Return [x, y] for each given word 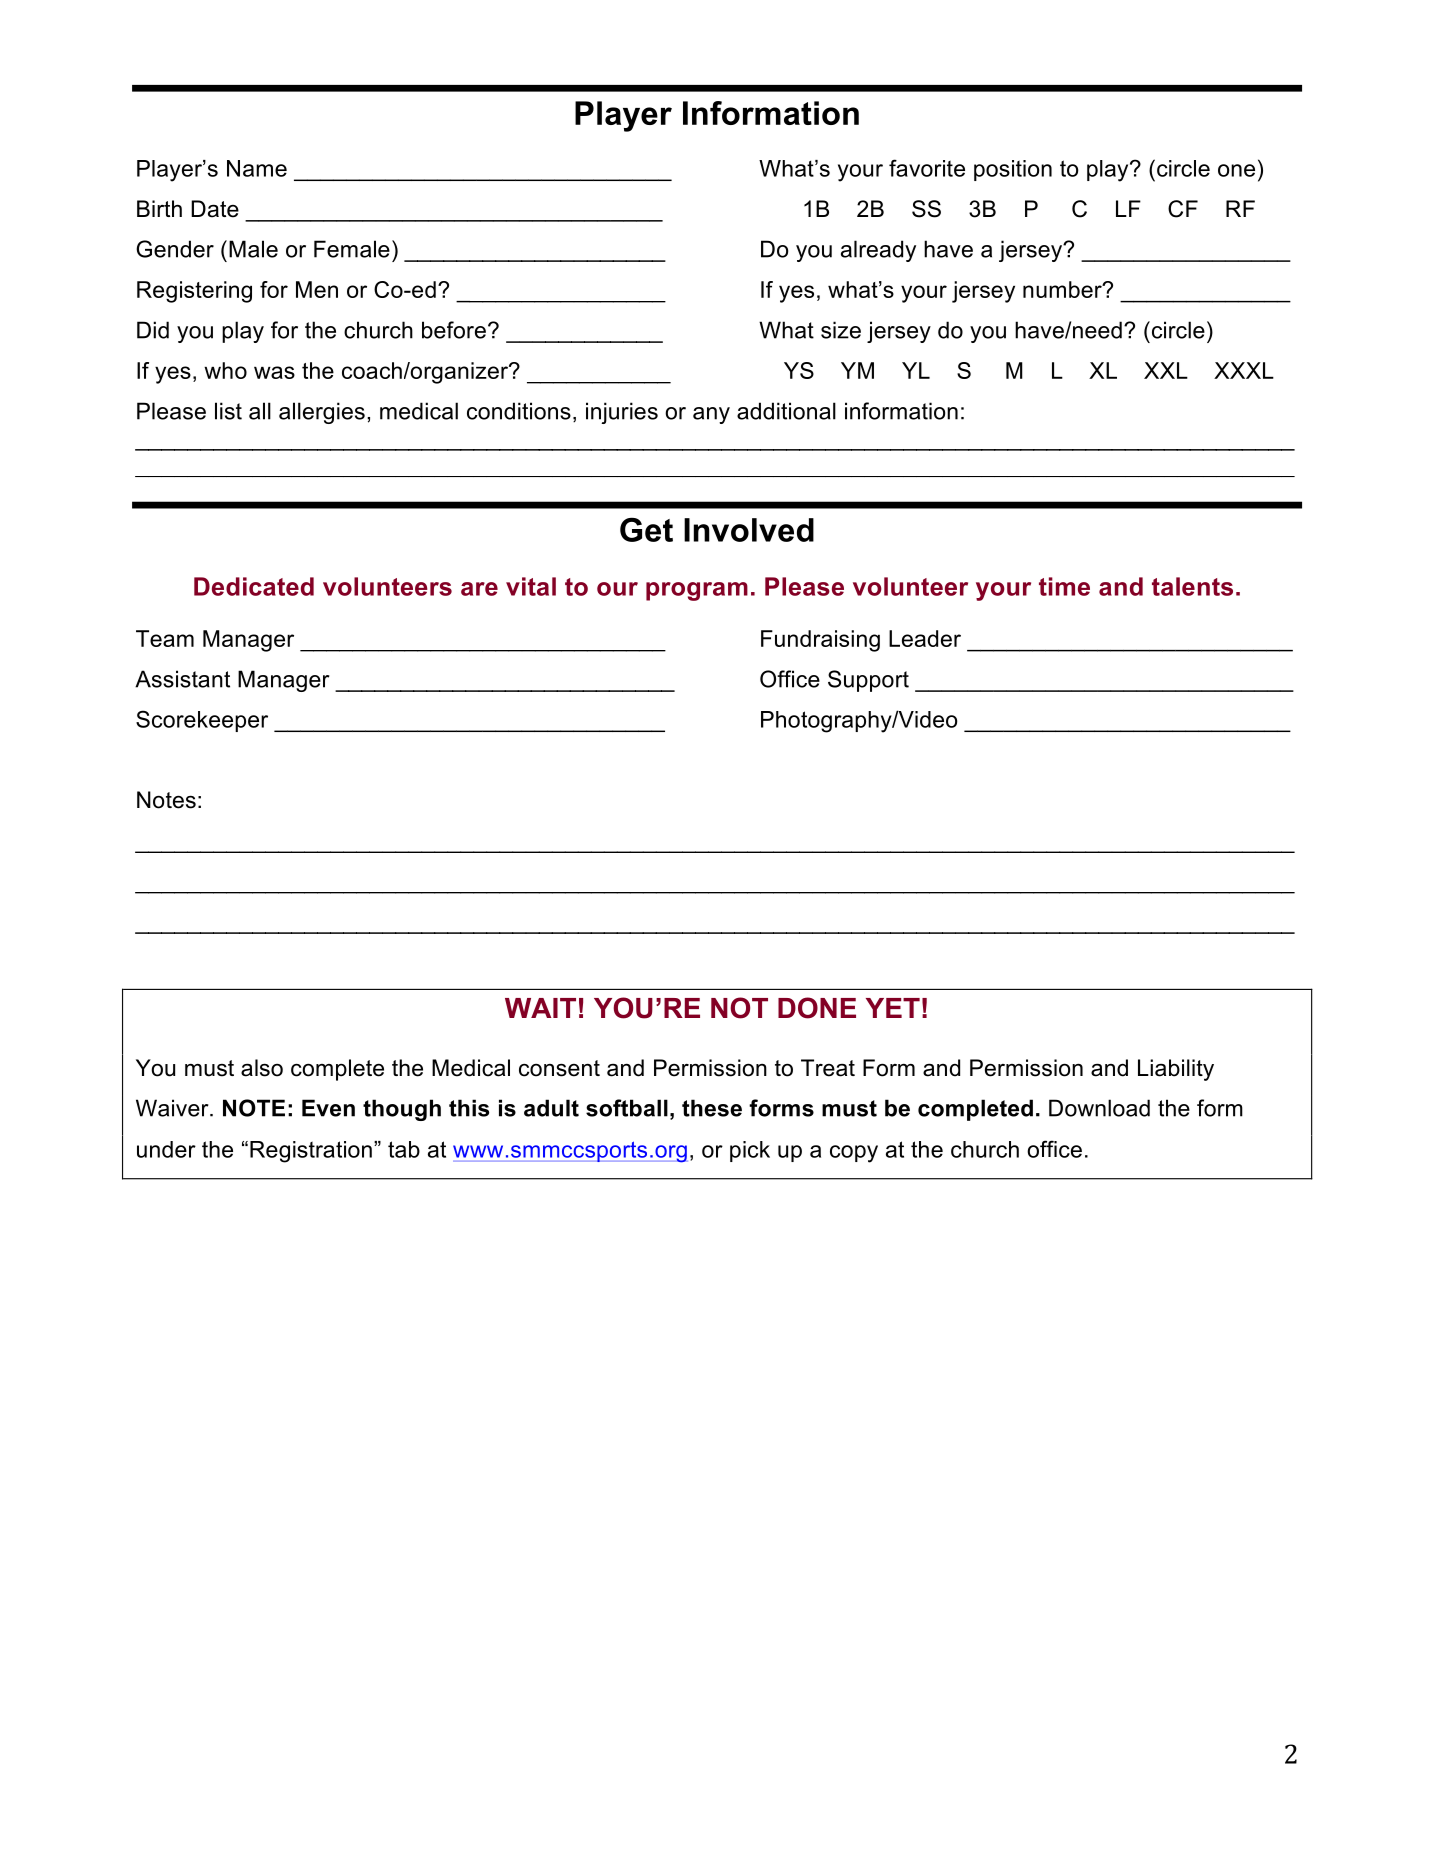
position [1013, 170]
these [712, 1108]
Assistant [182, 679]
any [711, 415]
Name [257, 168]
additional [786, 411]
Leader [925, 638]
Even [328, 1108]
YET [893, 1008]
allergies [322, 413]
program [697, 591]
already [878, 251]
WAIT [540, 1008]
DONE [817, 1008]
